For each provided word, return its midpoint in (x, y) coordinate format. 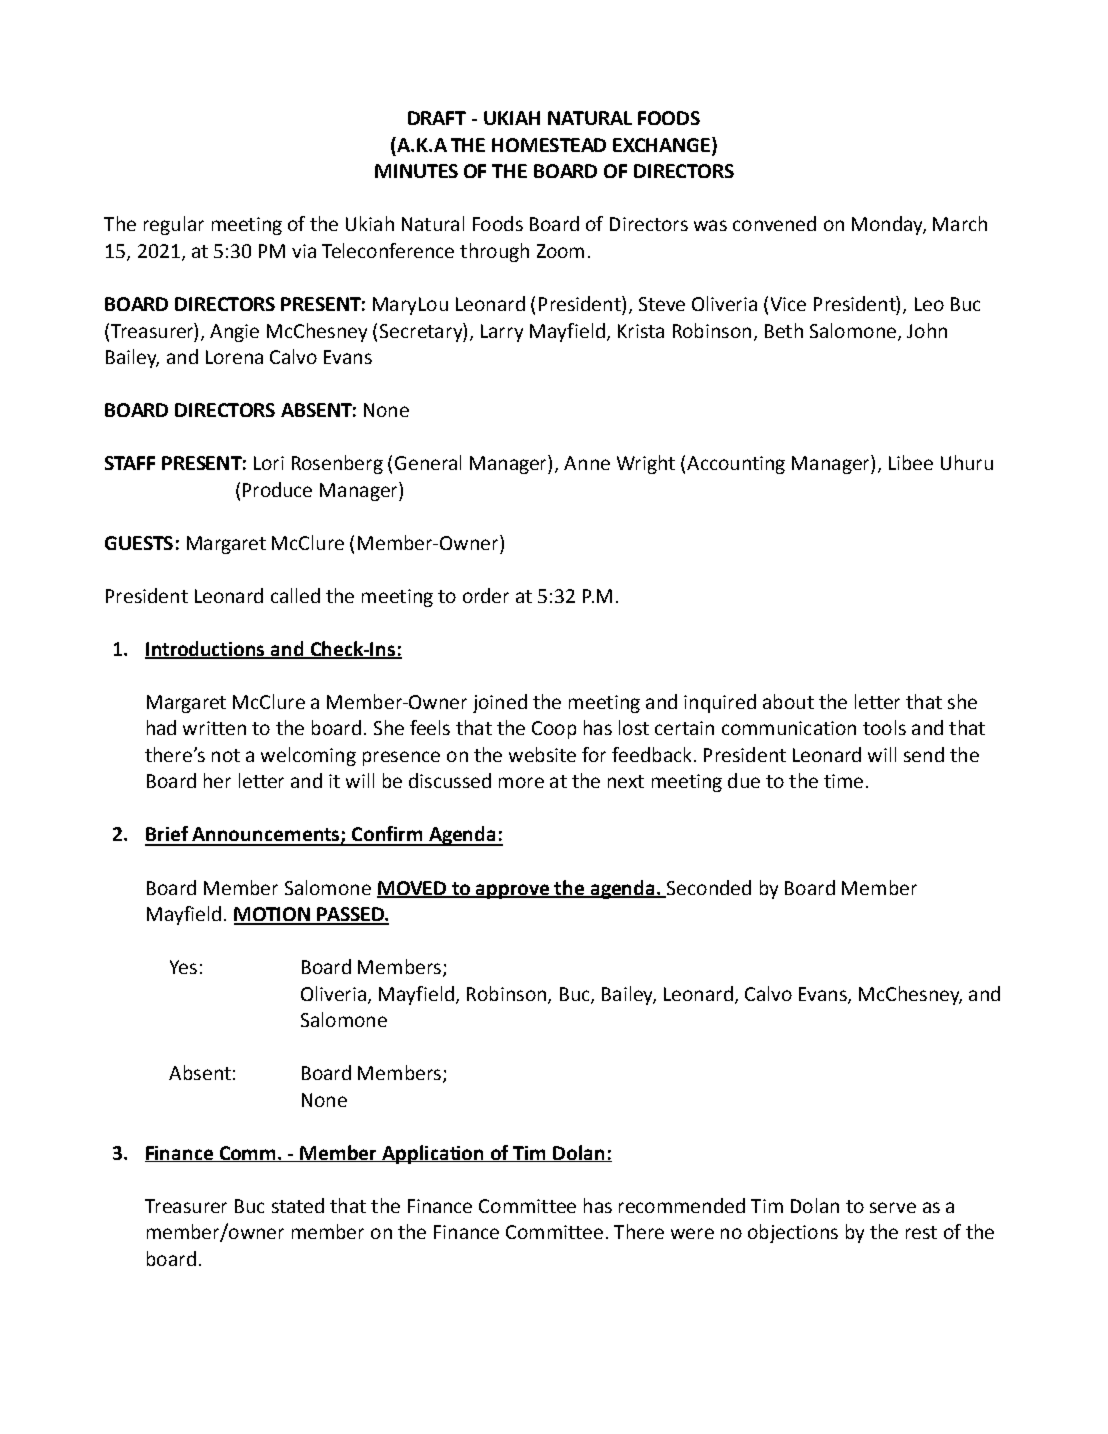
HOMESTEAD (549, 145)
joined (500, 703)
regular (174, 225)
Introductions (206, 650)
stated (298, 1205)
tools (884, 727)
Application (434, 1154)
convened (774, 223)
